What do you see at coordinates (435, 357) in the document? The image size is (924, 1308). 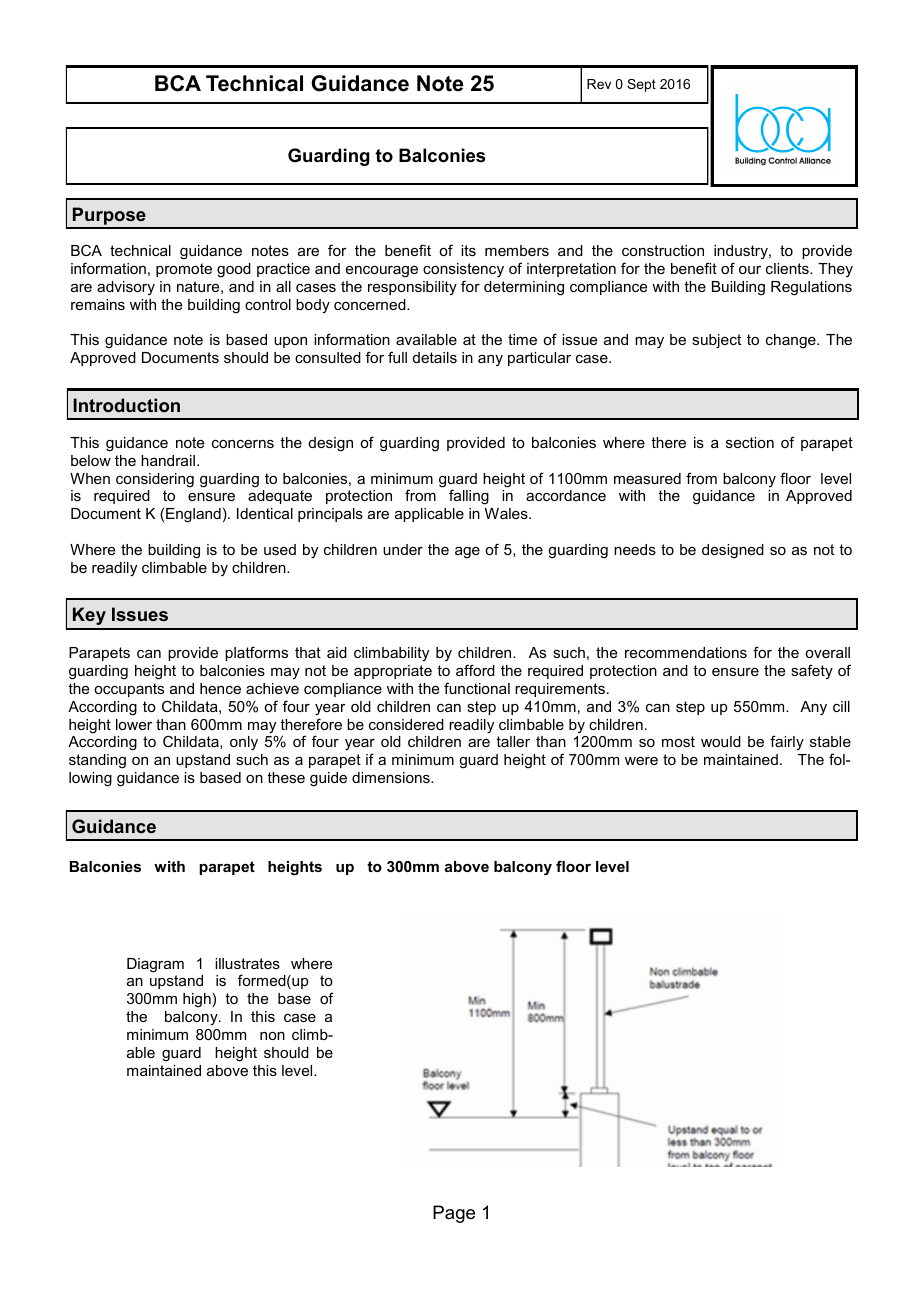 I see `details` at bounding box center [435, 357].
